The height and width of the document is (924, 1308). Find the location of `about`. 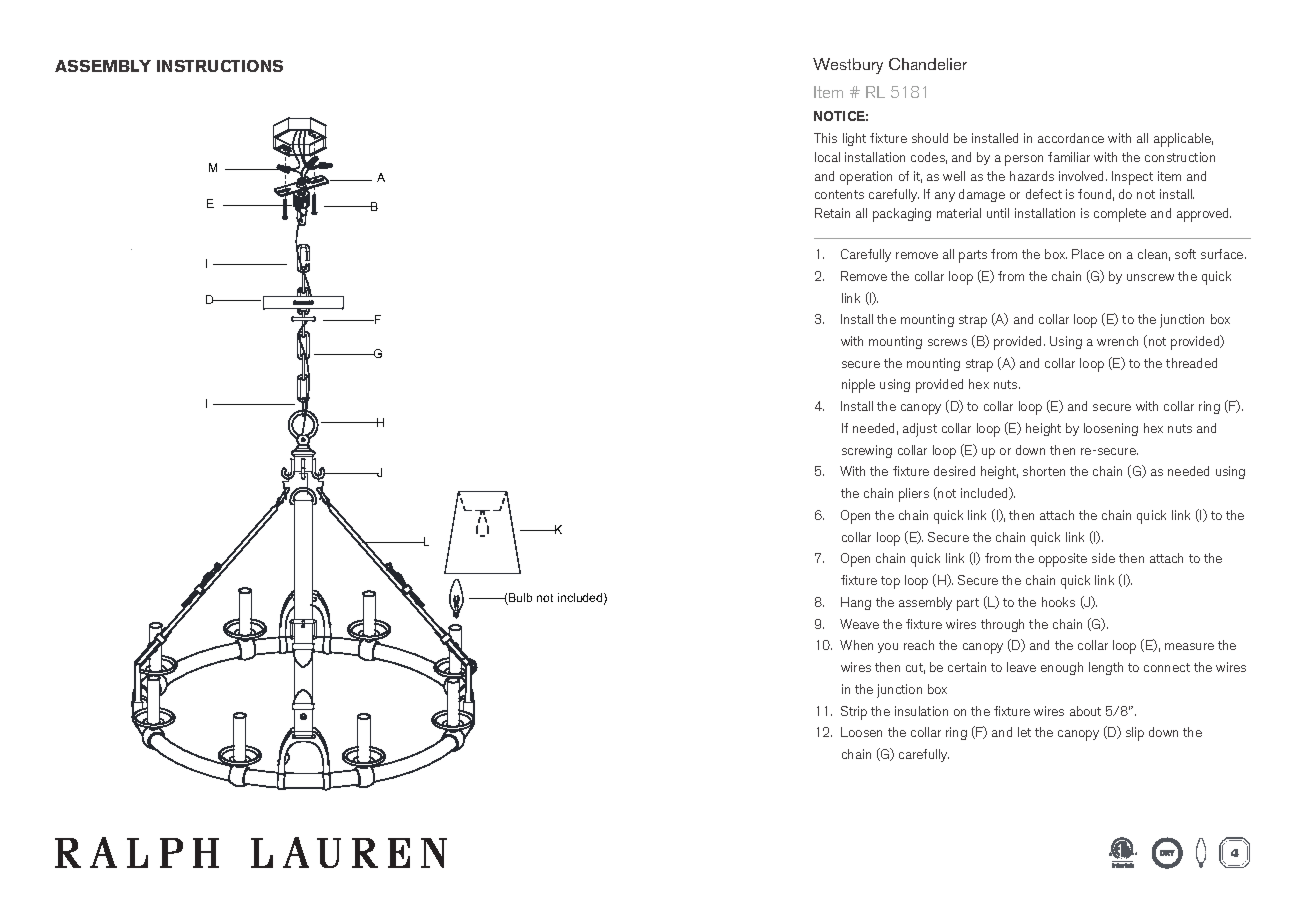

about is located at coordinates (1085, 711).
